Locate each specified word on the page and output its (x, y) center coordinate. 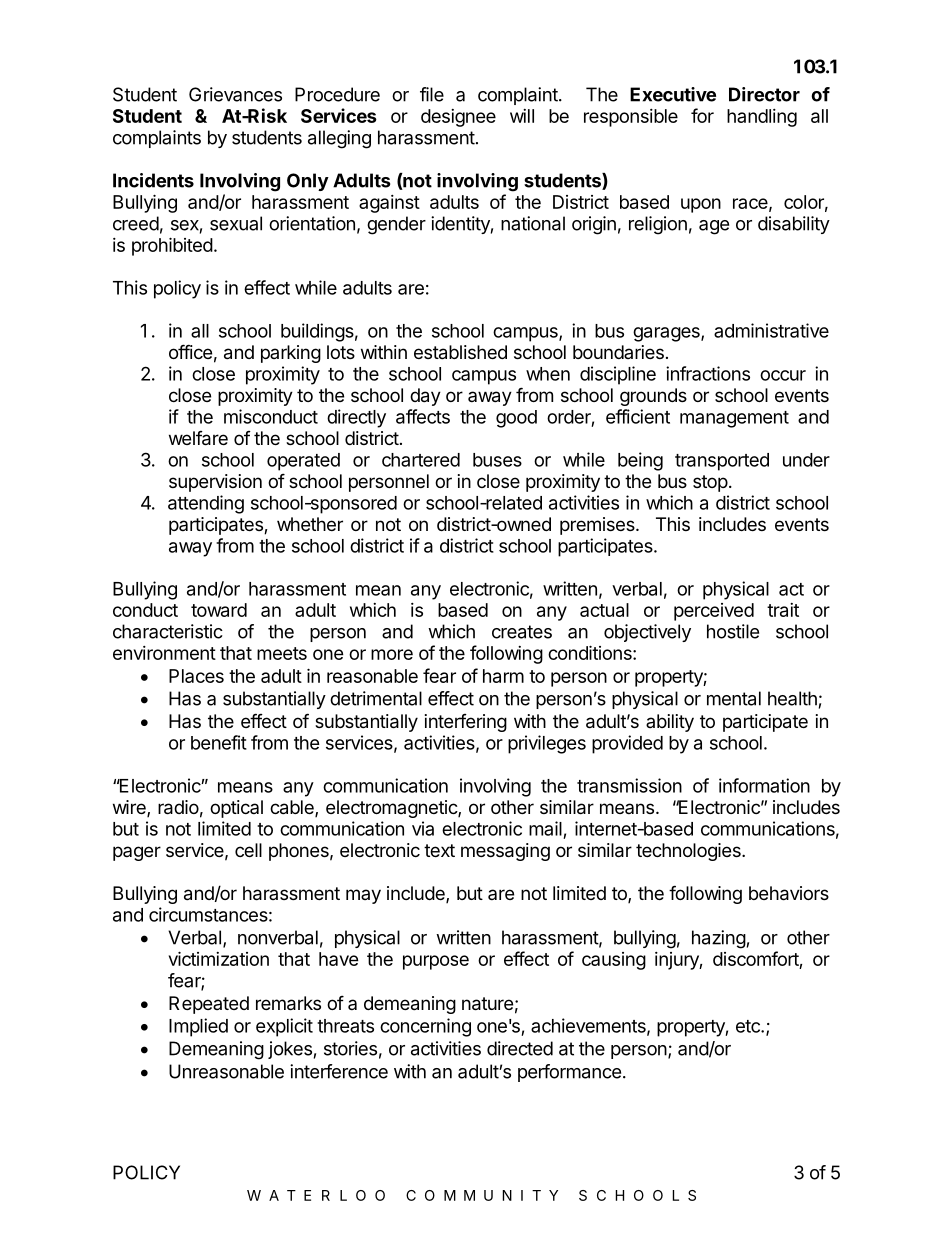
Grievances (235, 94)
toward (219, 610)
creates (522, 632)
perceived (714, 612)
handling (762, 118)
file (432, 94)
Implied (198, 1027)
